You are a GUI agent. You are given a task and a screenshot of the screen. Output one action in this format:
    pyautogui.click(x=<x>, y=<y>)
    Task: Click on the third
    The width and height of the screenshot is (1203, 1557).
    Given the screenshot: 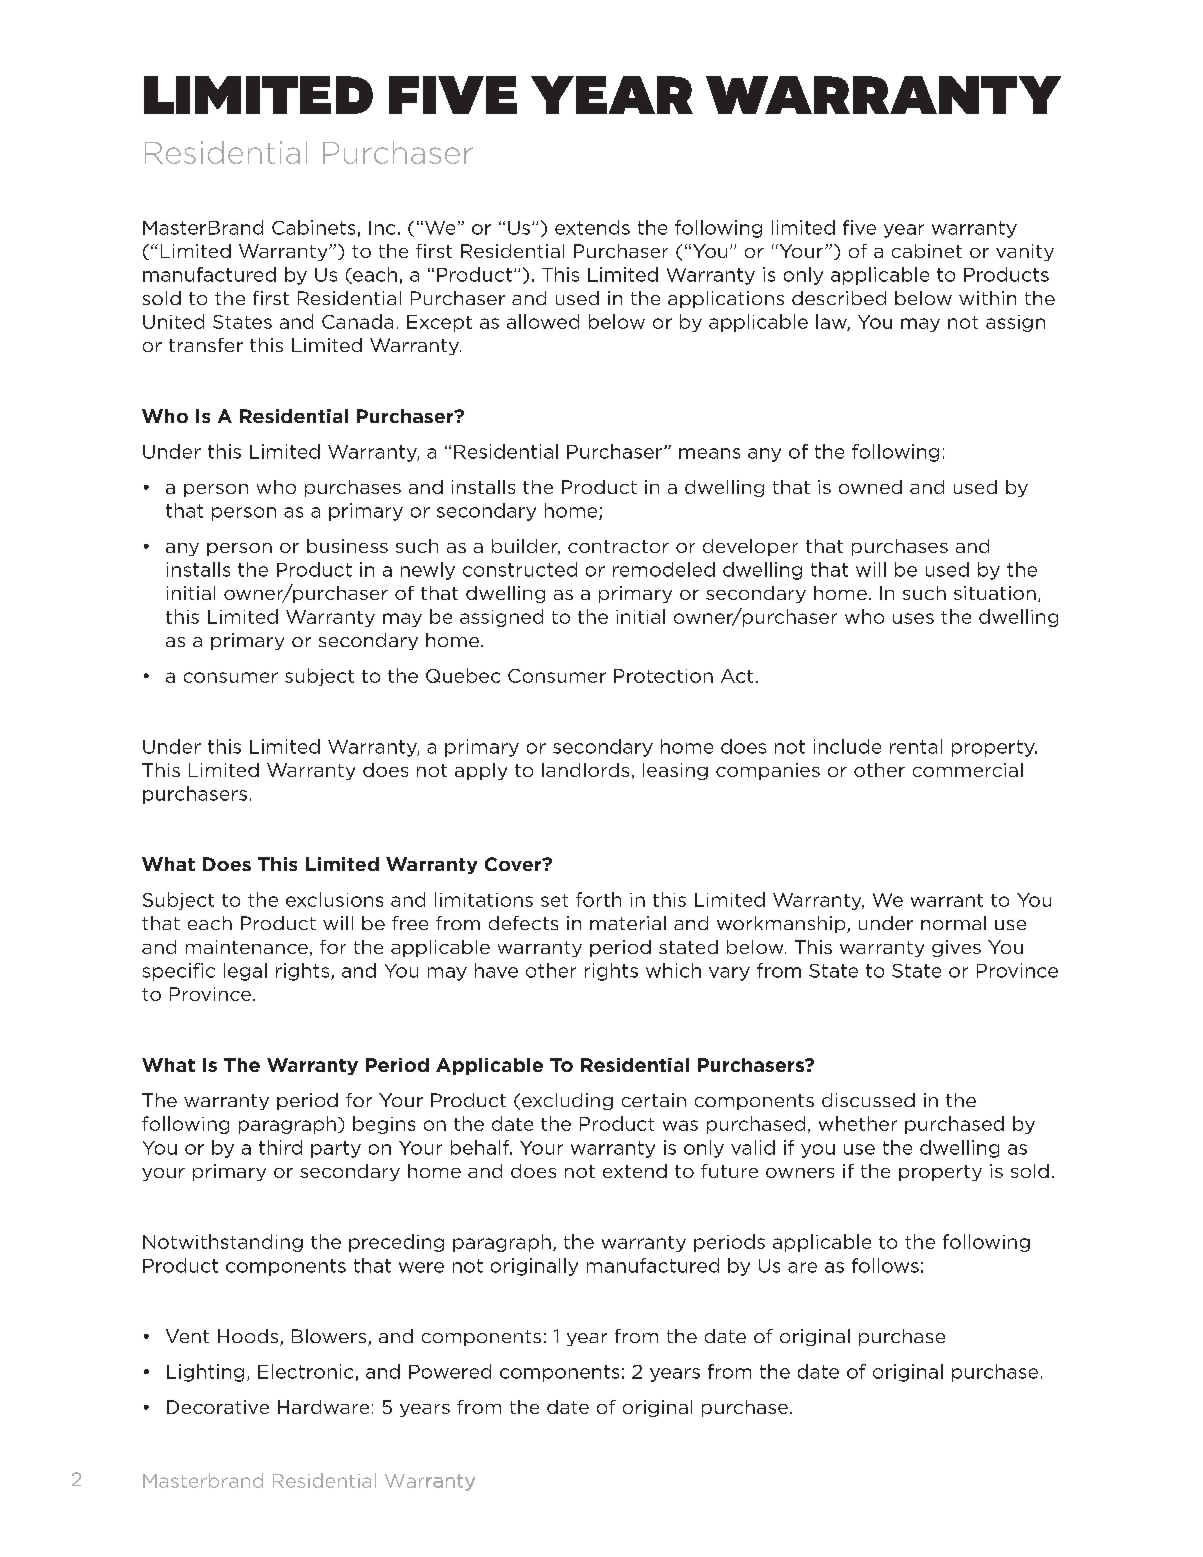 What is the action you would take?
    pyautogui.click(x=280, y=1147)
